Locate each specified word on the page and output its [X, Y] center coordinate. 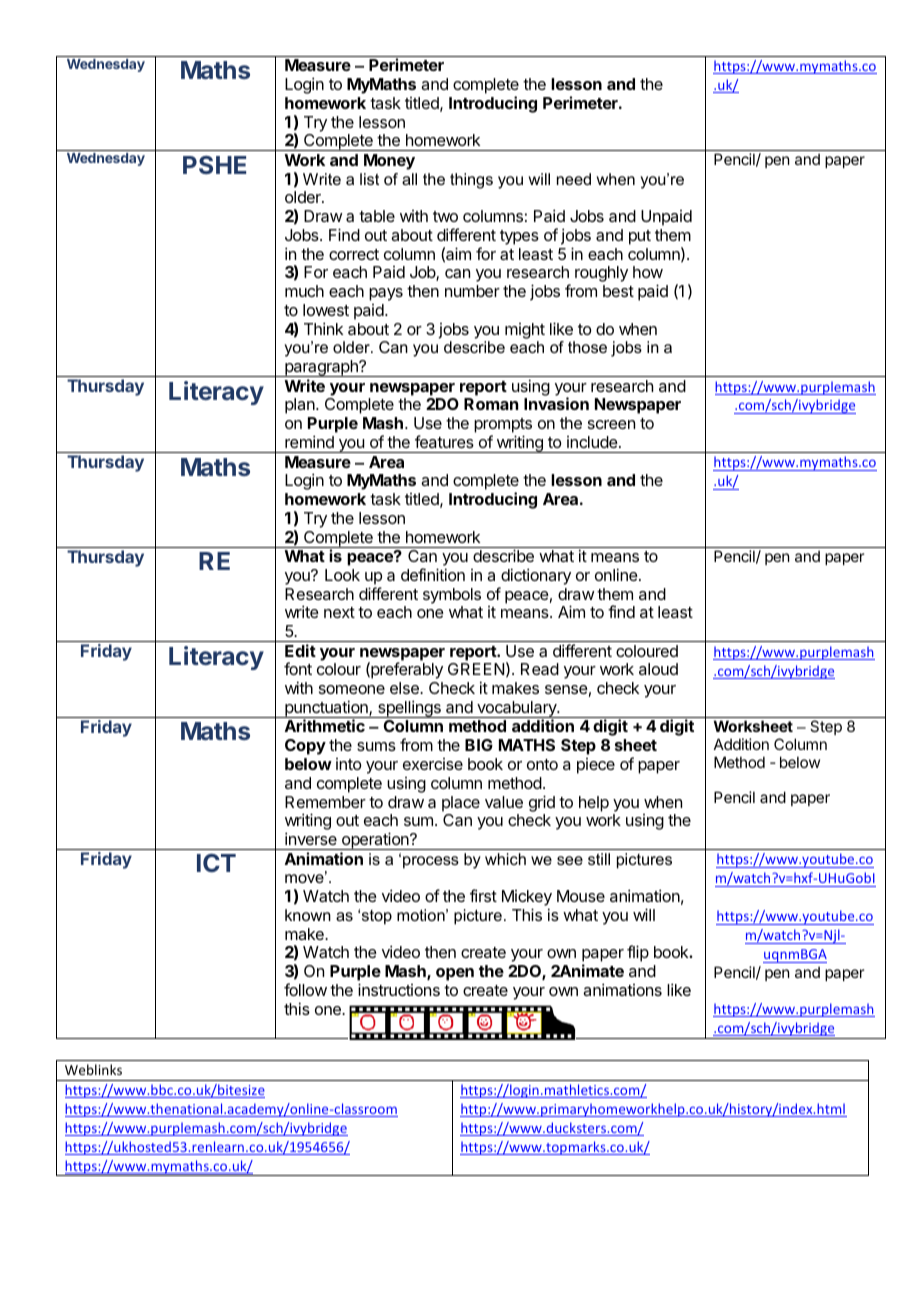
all [409, 179]
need [574, 179]
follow [305, 989]
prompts [503, 427]
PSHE [214, 165]
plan [301, 406]
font [298, 668]
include [593, 442]
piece [596, 766]
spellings [409, 709]
